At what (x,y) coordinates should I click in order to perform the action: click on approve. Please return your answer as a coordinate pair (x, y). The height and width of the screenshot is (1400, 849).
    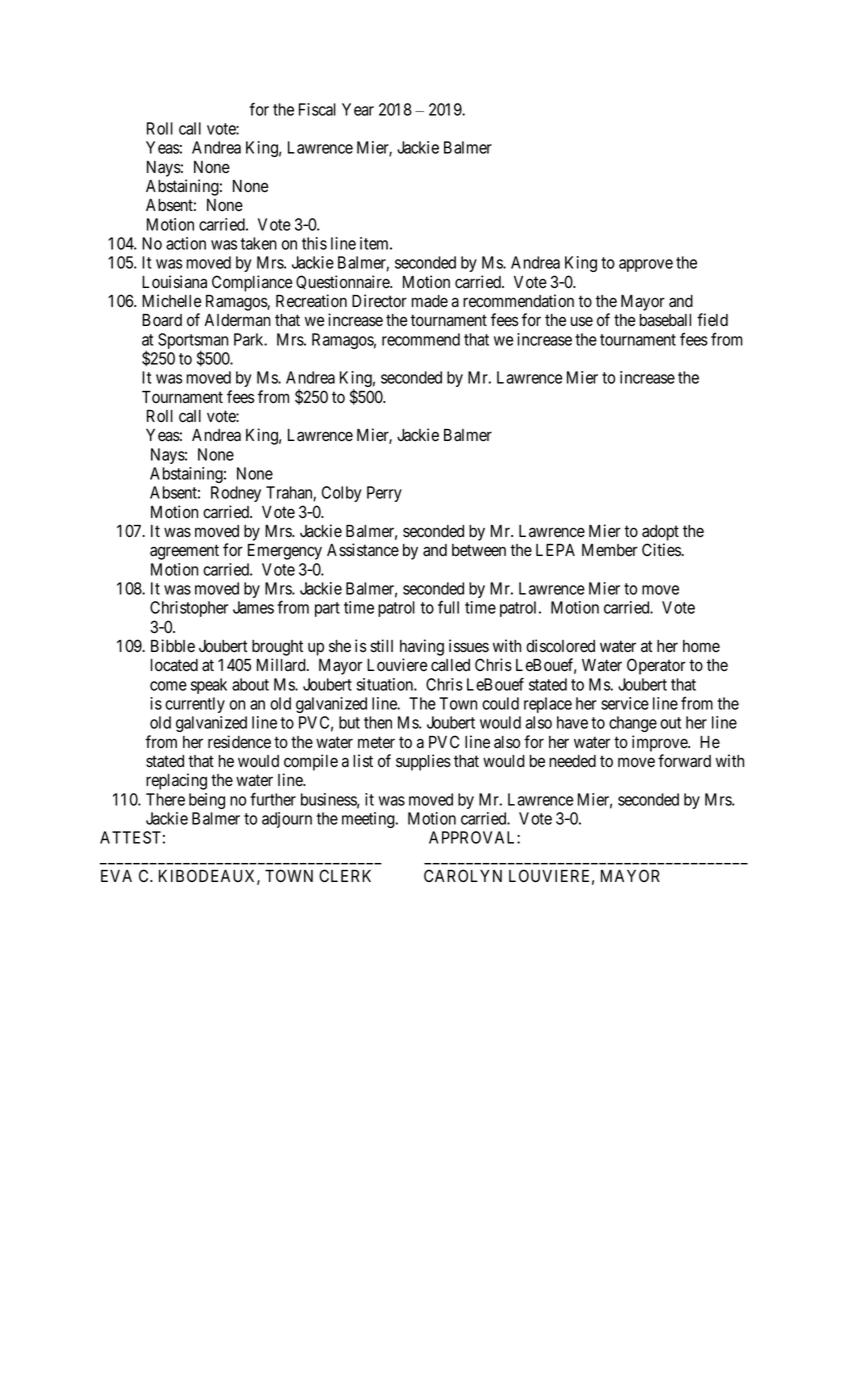
    Looking at the image, I should click on (646, 265).
